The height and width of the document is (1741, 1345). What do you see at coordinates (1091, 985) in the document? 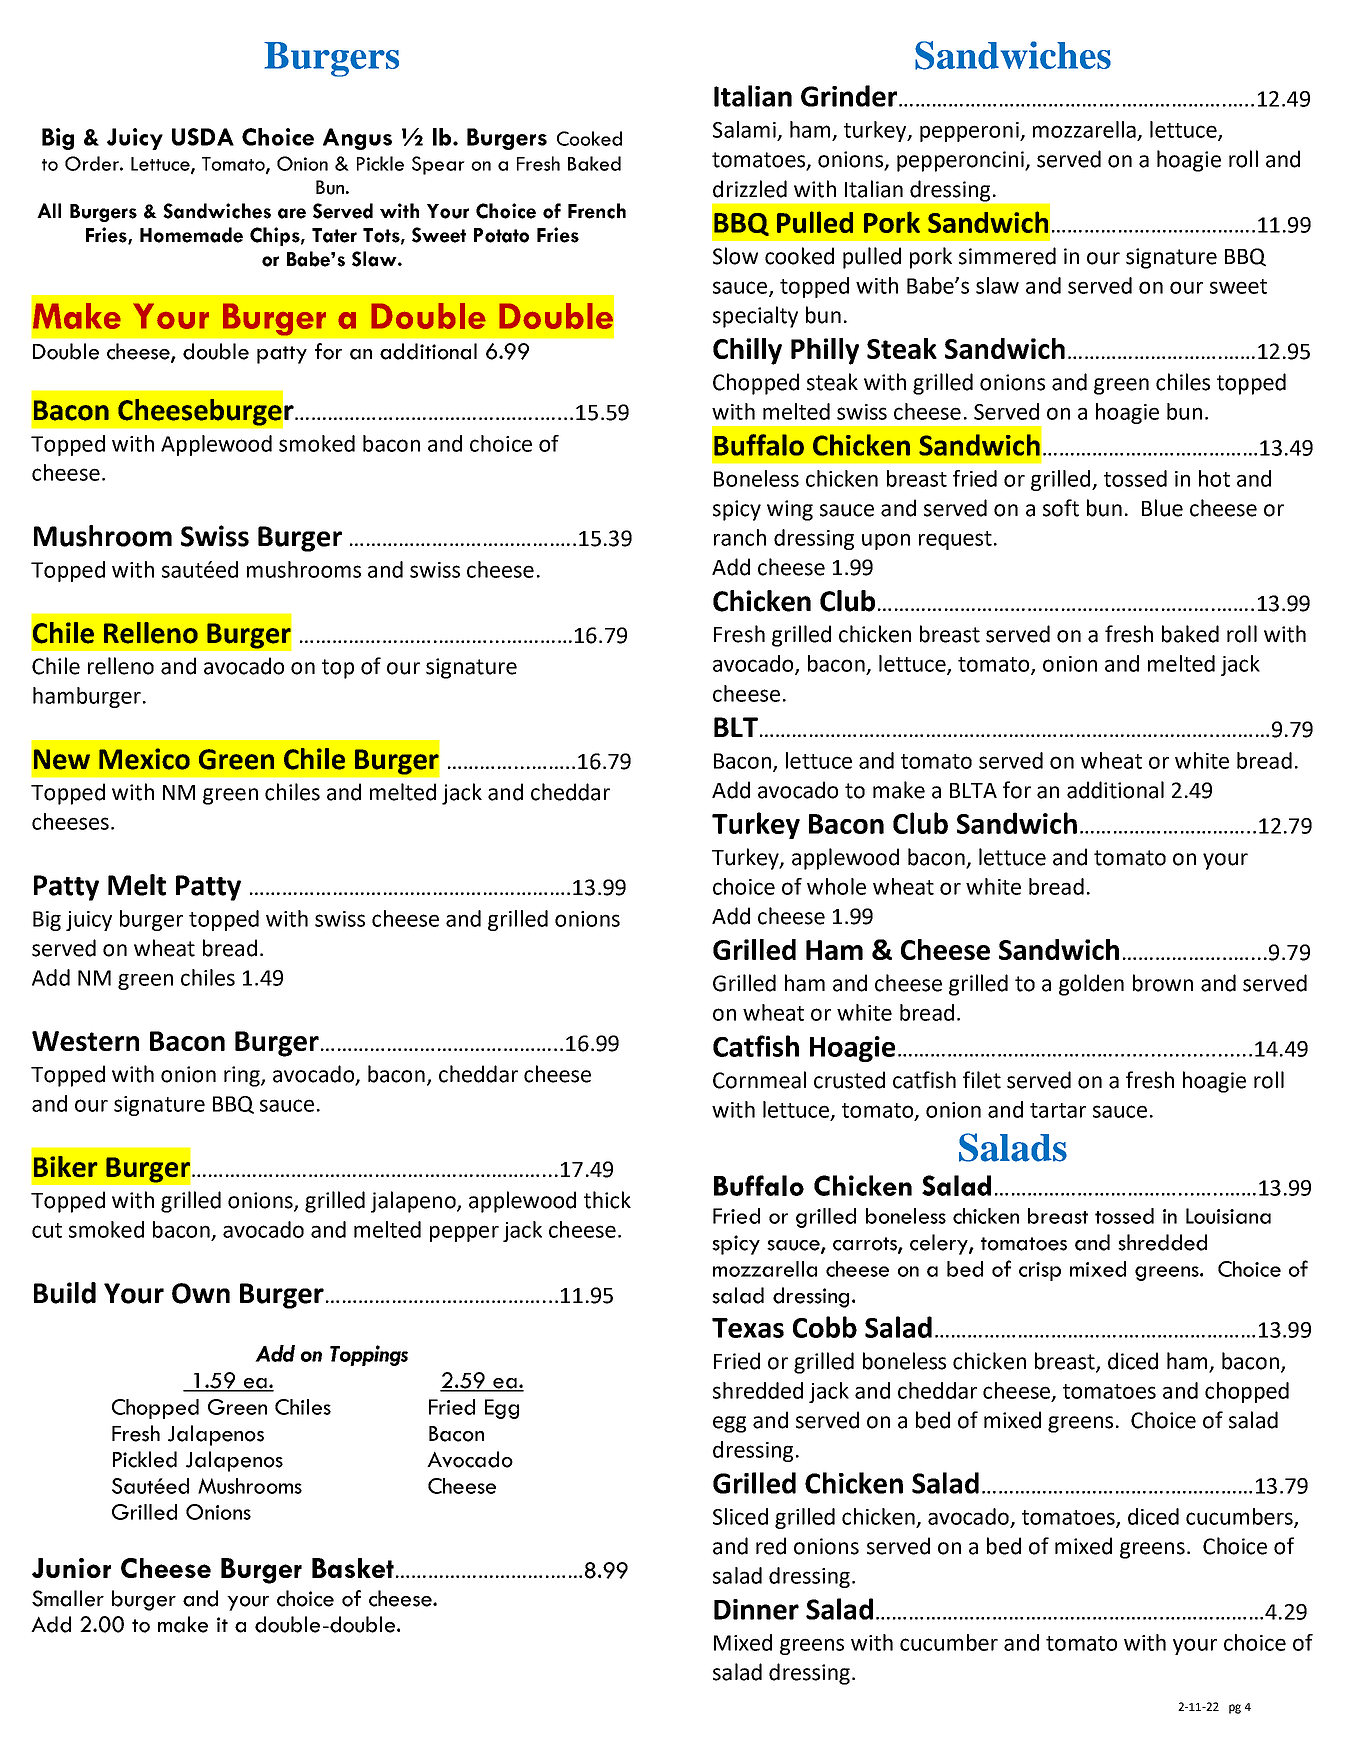
I see `golden` at bounding box center [1091, 985].
